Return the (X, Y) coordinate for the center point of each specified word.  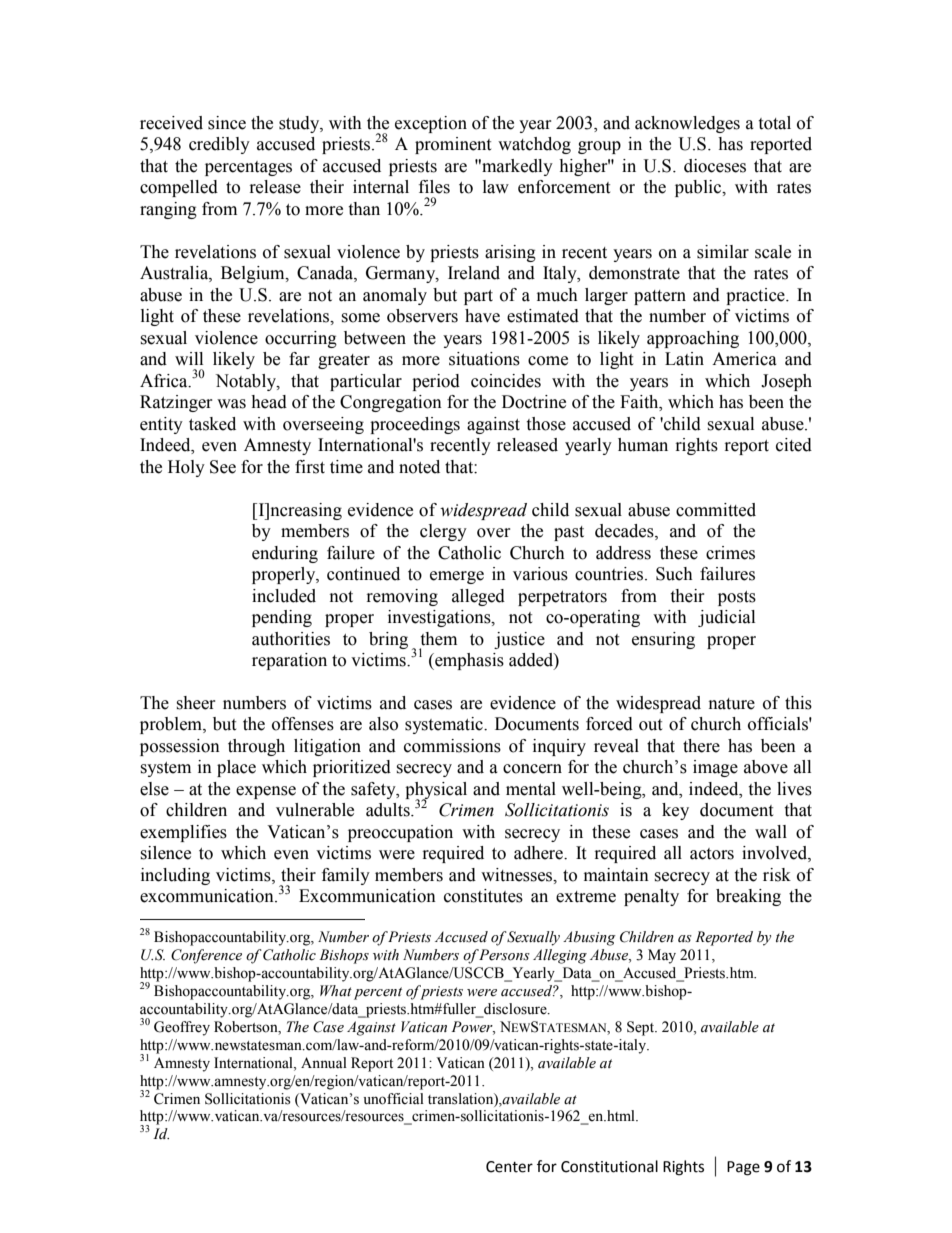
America (744, 359)
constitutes (483, 896)
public (699, 188)
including (175, 876)
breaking (748, 897)
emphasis (468, 661)
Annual (324, 1063)
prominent (453, 145)
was (231, 404)
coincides (506, 381)
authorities (291, 639)
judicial (726, 618)
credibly (219, 145)
